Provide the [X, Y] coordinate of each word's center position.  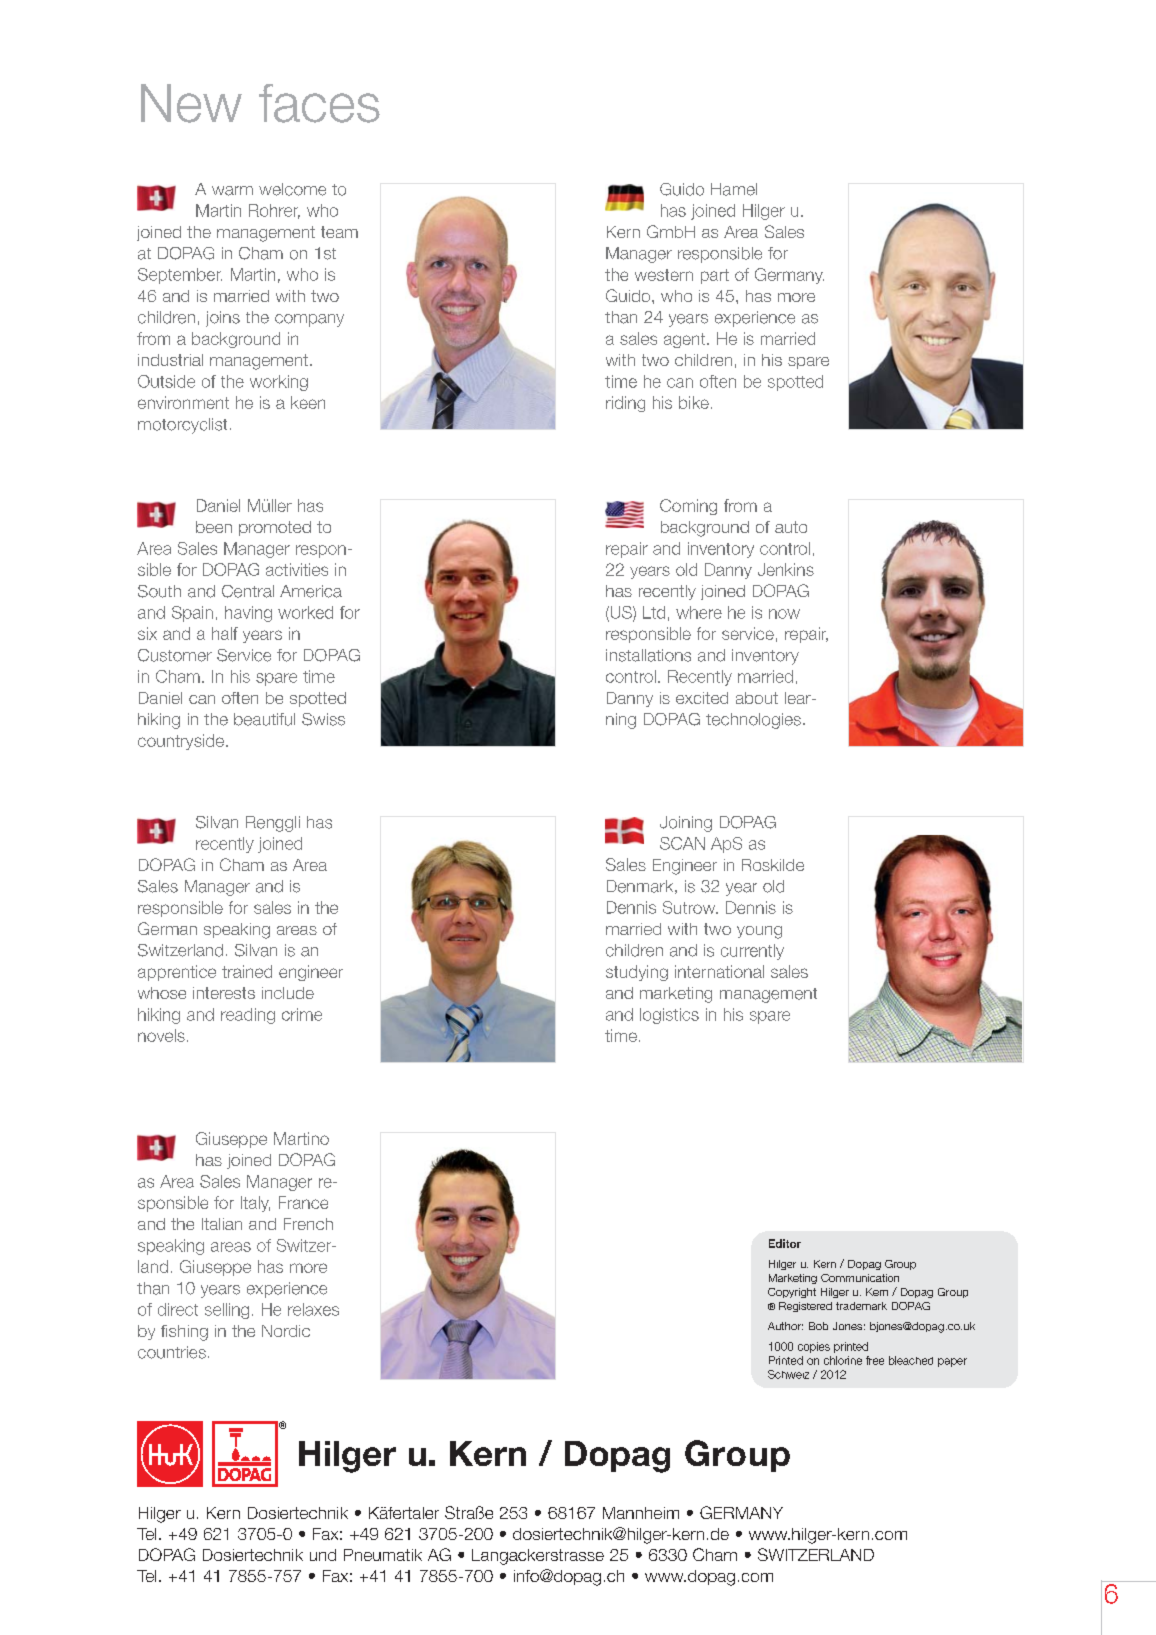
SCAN [682, 843]
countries [172, 1352]
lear [799, 698]
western [664, 275]
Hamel [734, 189]
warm [232, 191]
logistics [669, 1016]
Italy [255, 1204]
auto [791, 527]
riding [625, 404]
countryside [182, 742]
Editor [785, 1243]
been [214, 527]
